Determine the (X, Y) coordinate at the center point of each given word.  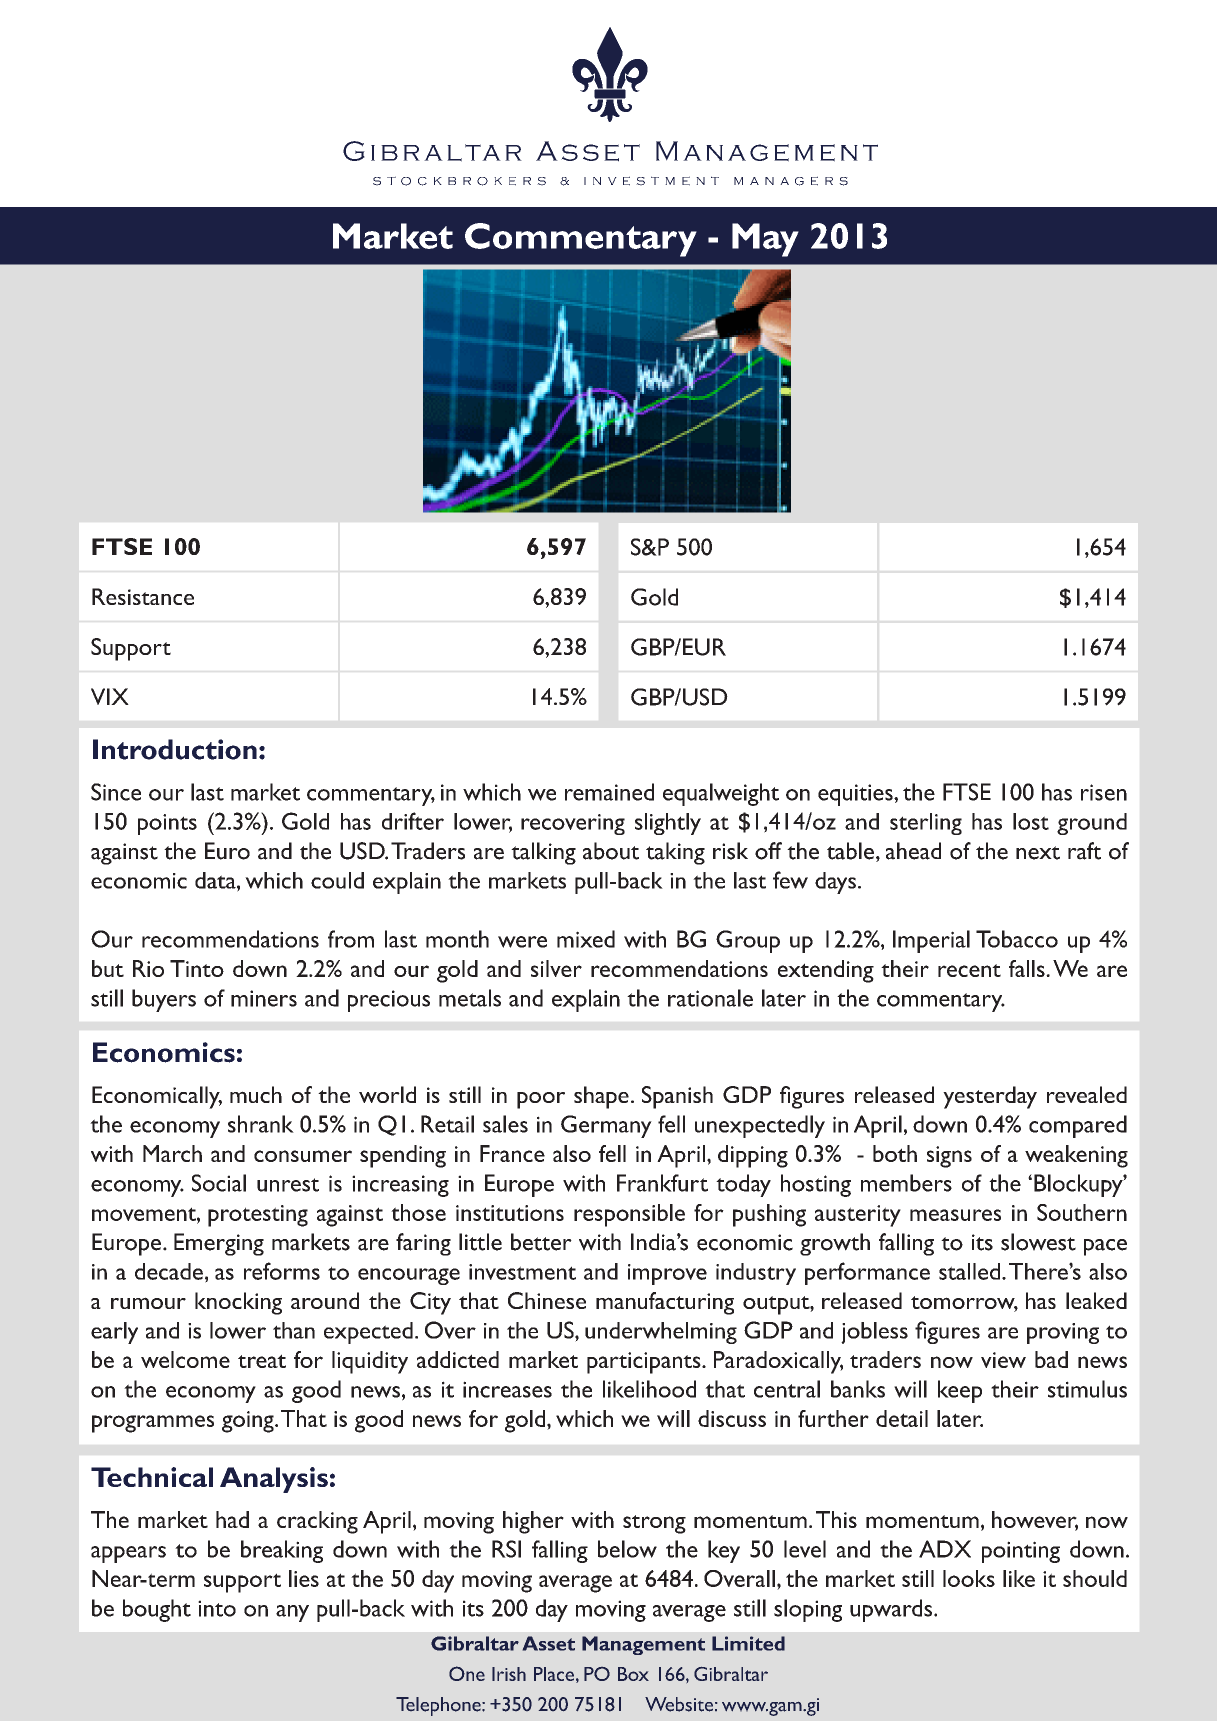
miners (264, 998)
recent (969, 970)
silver (556, 968)
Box (633, 1674)
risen (1104, 792)
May (765, 240)
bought (157, 1610)
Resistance (143, 596)
